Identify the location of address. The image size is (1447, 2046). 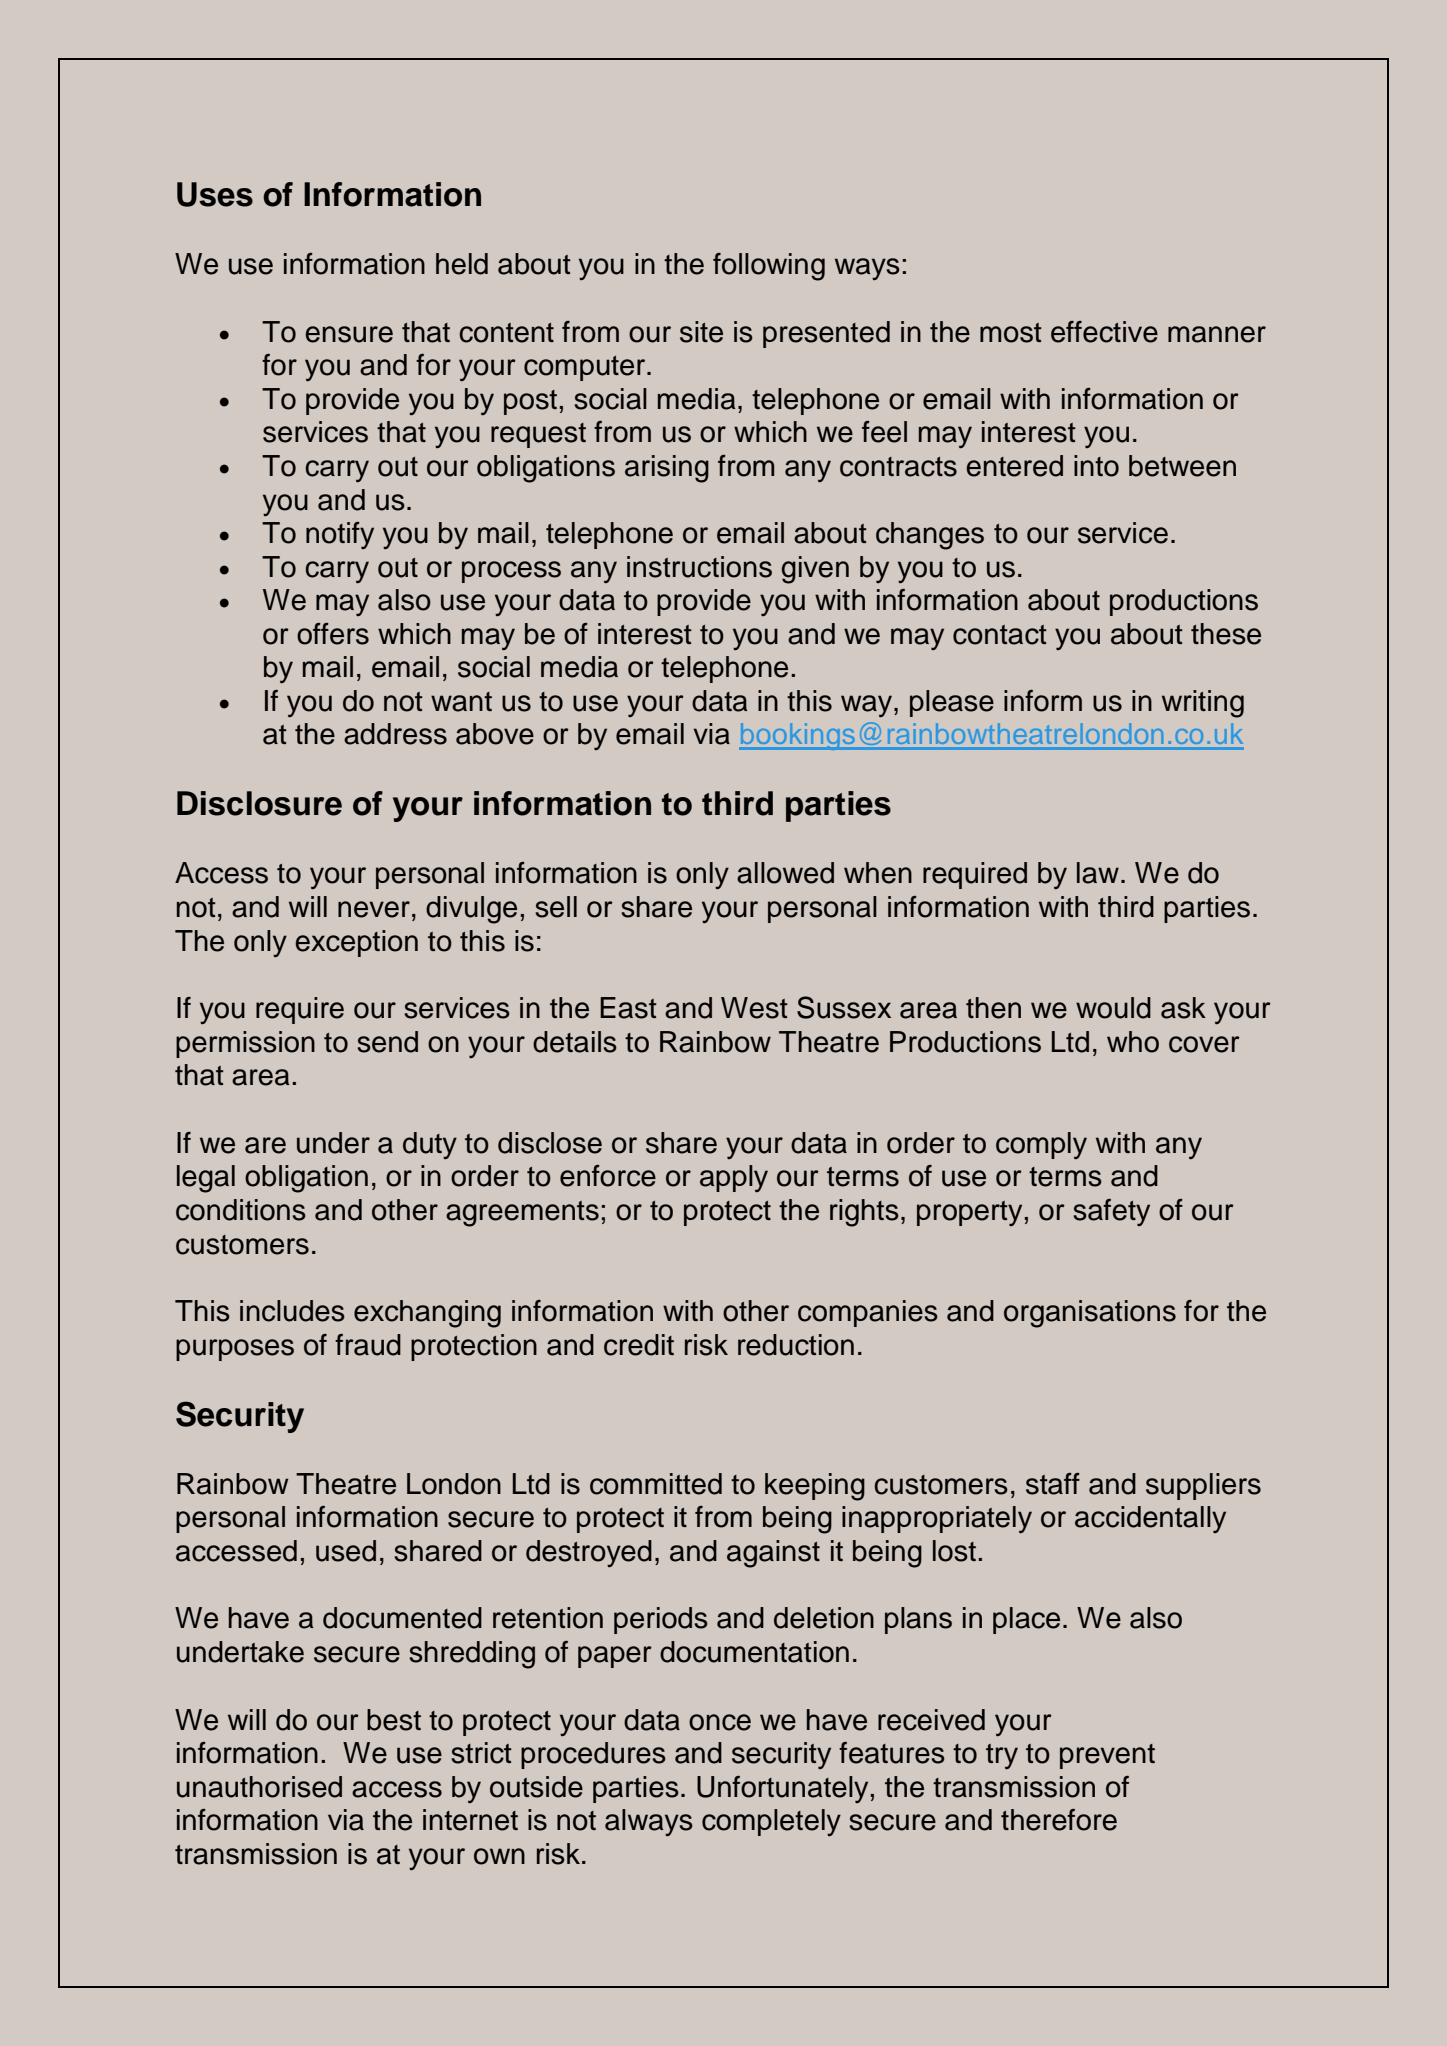
(395, 734).
